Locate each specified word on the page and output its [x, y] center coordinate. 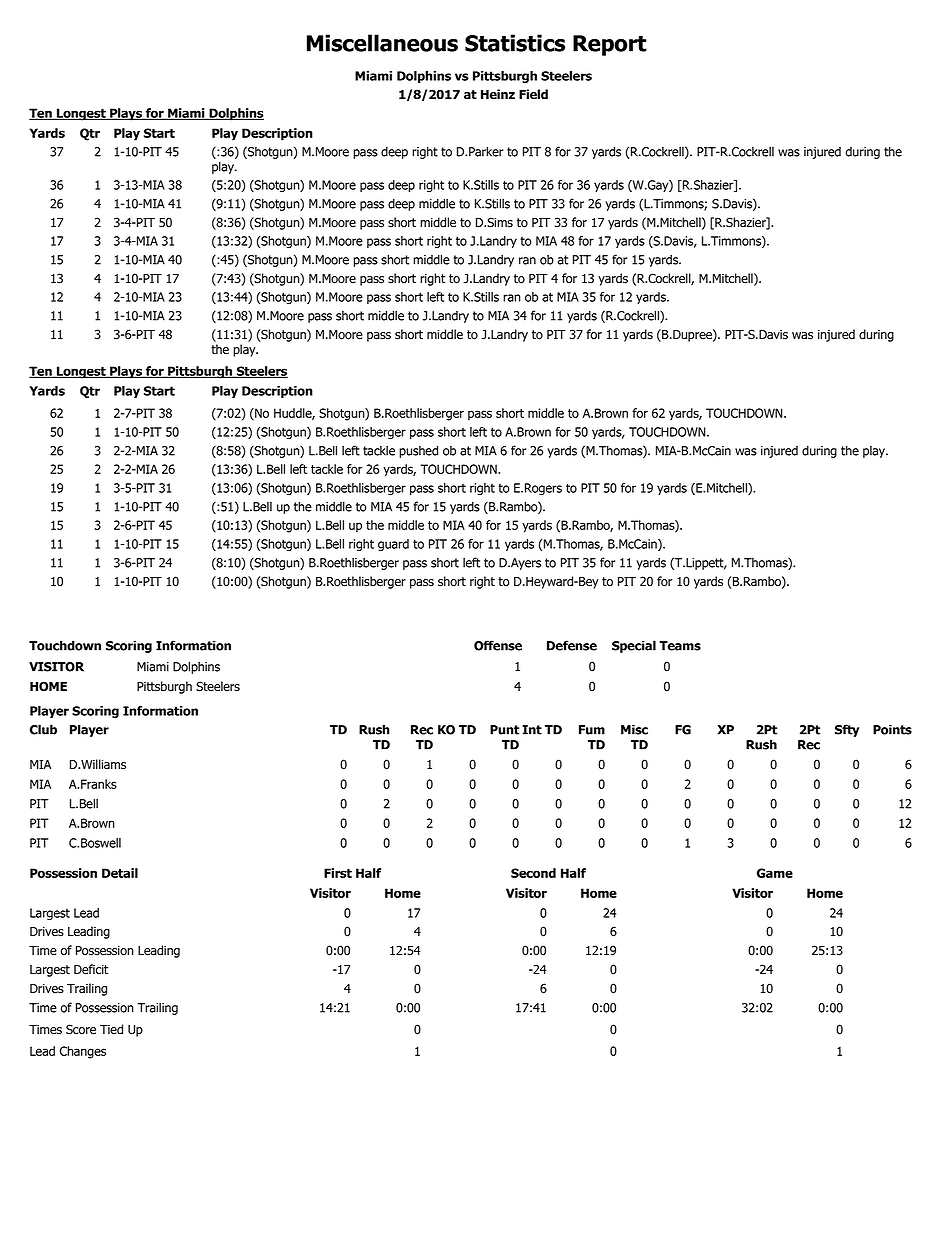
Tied [111, 1029]
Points [892, 729]
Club [43, 729]
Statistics [515, 43]
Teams [680, 646]
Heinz [498, 94]
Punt [504, 730]
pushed [418, 451]
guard [393, 545]
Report [610, 45]
